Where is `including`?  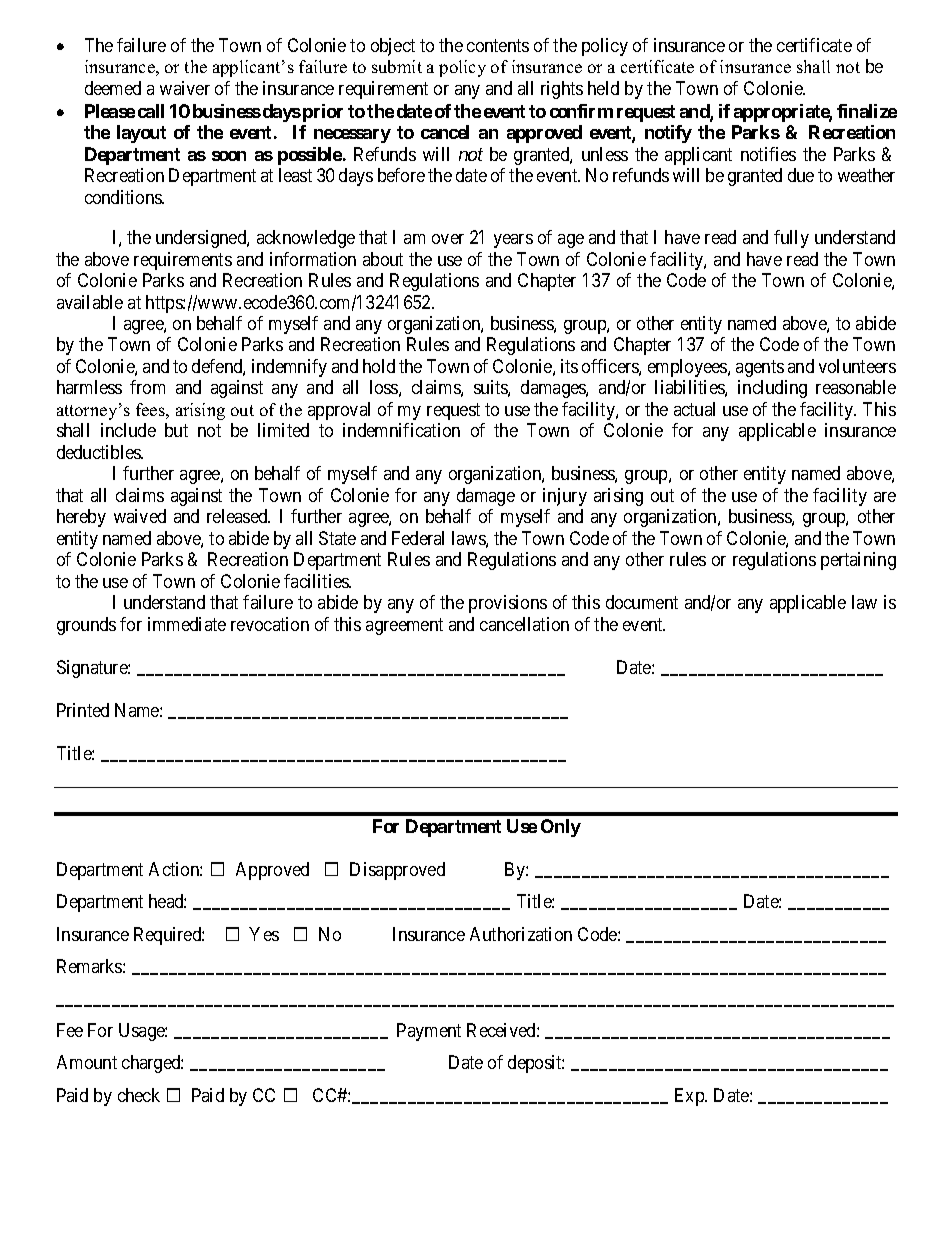 including is located at coordinates (772, 389).
